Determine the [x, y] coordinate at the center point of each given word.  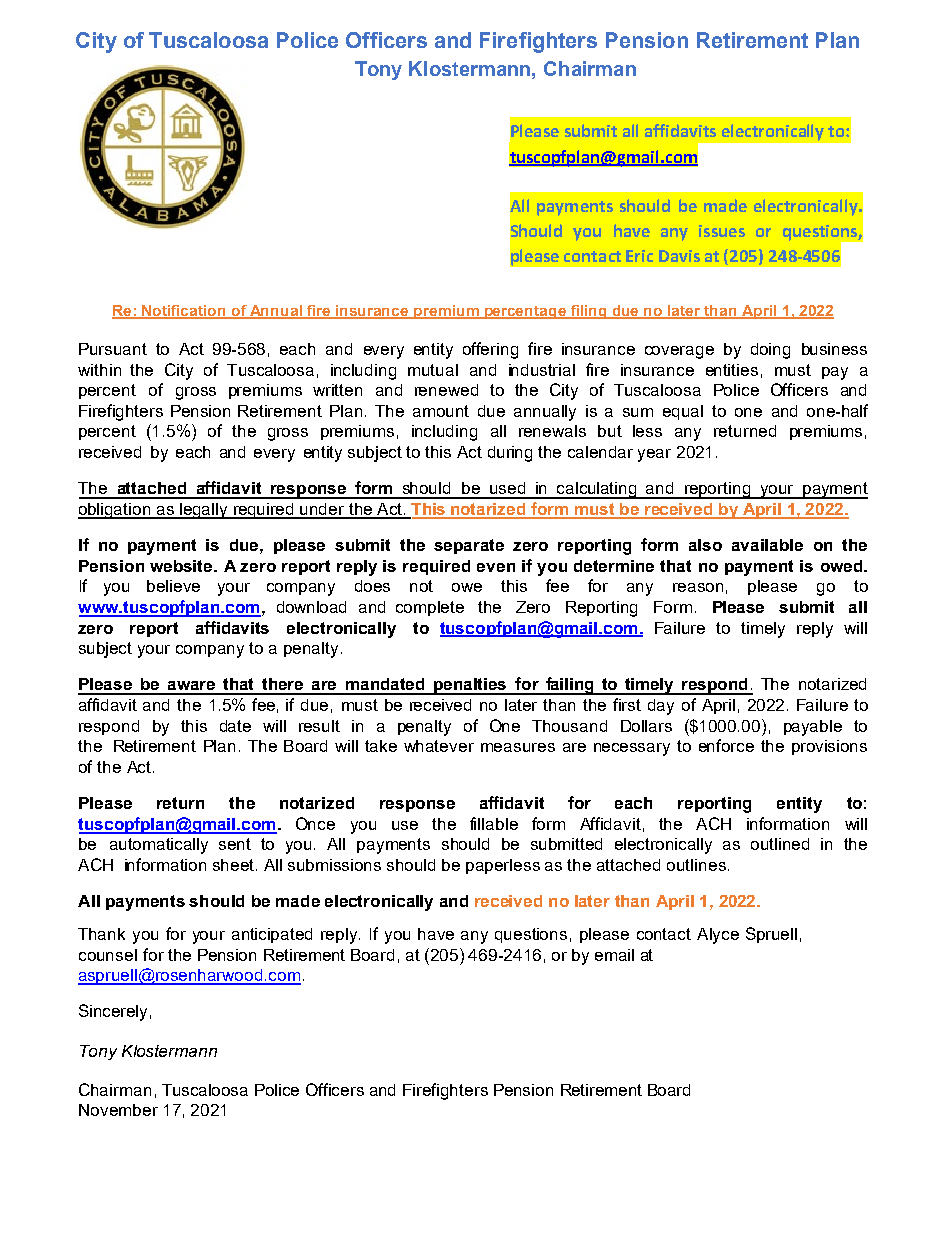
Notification [184, 311]
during [510, 454]
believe [173, 586]
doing [770, 351]
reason [698, 587]
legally [204, 511]
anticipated [272, 935]
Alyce [718, 936]
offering [490, 350]
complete [430, 608]
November [118, 1110]
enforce [726, 745]
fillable [494, 823]
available [767, 545]
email [614, 955]
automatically [159, 846]
